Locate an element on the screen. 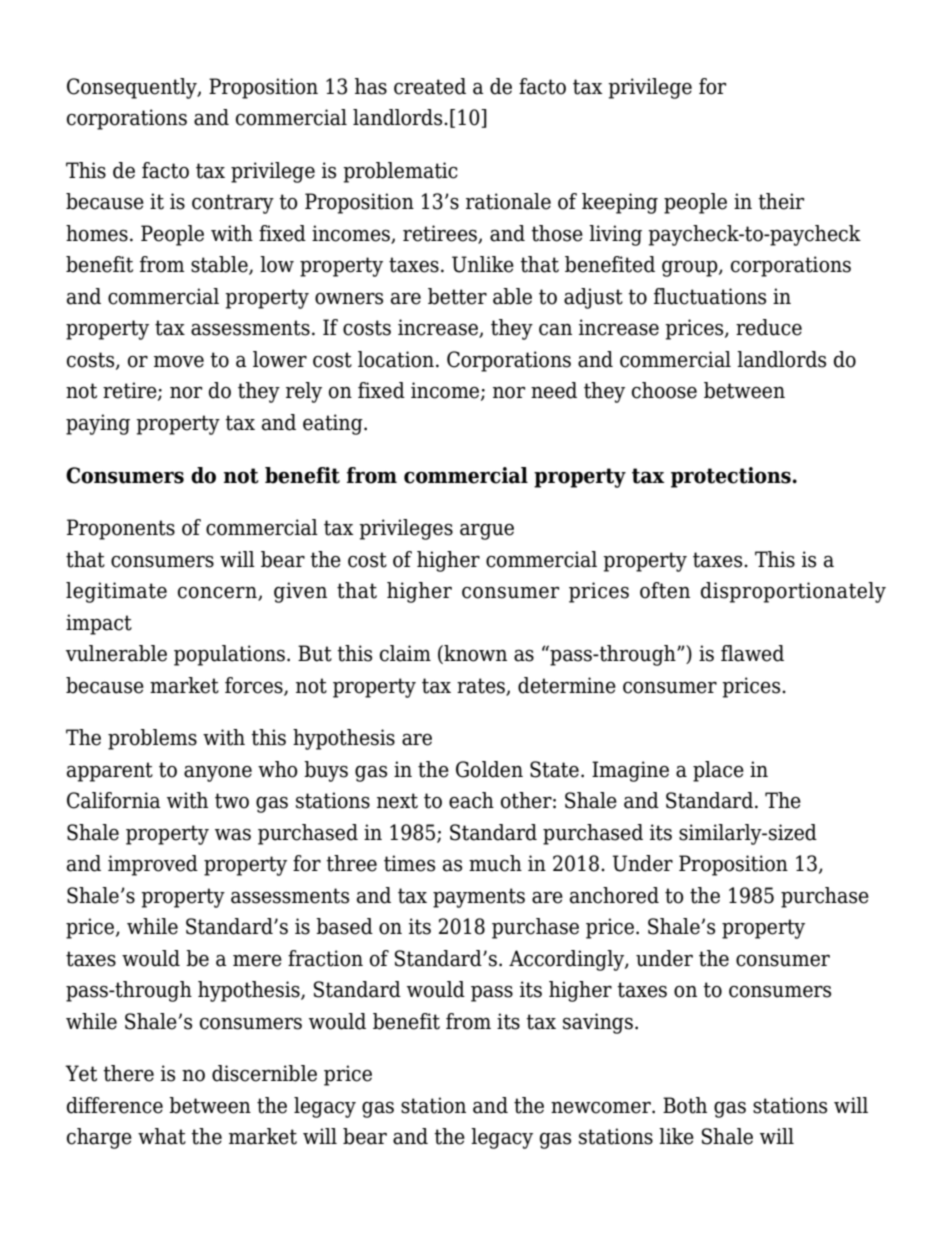  created is located at coordinates (430, 86).
